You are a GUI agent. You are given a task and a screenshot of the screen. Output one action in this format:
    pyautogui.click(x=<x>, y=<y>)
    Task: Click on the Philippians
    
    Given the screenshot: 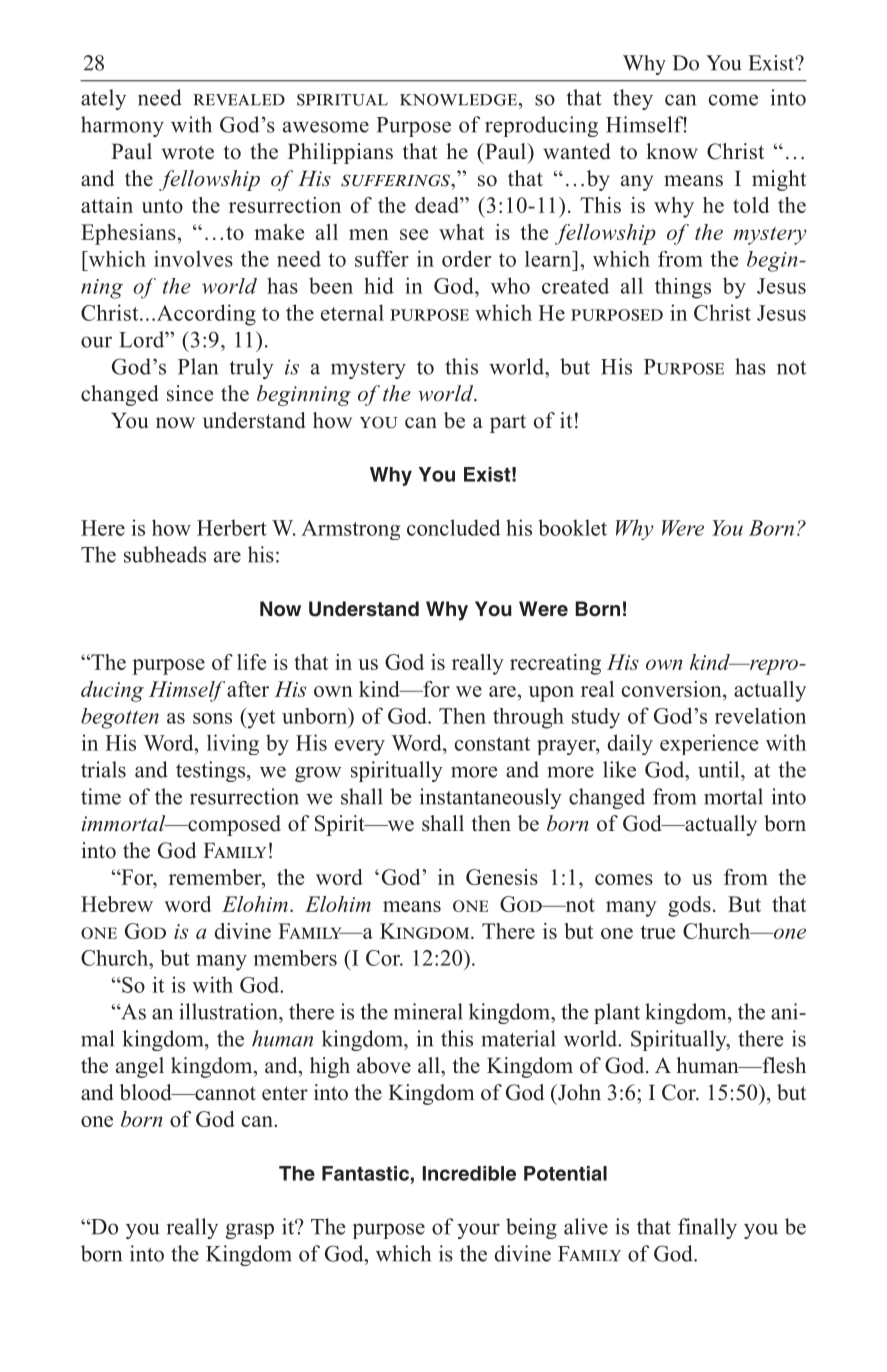 What is the action you would take?
    pyautogui.click(x=340, y=153)
